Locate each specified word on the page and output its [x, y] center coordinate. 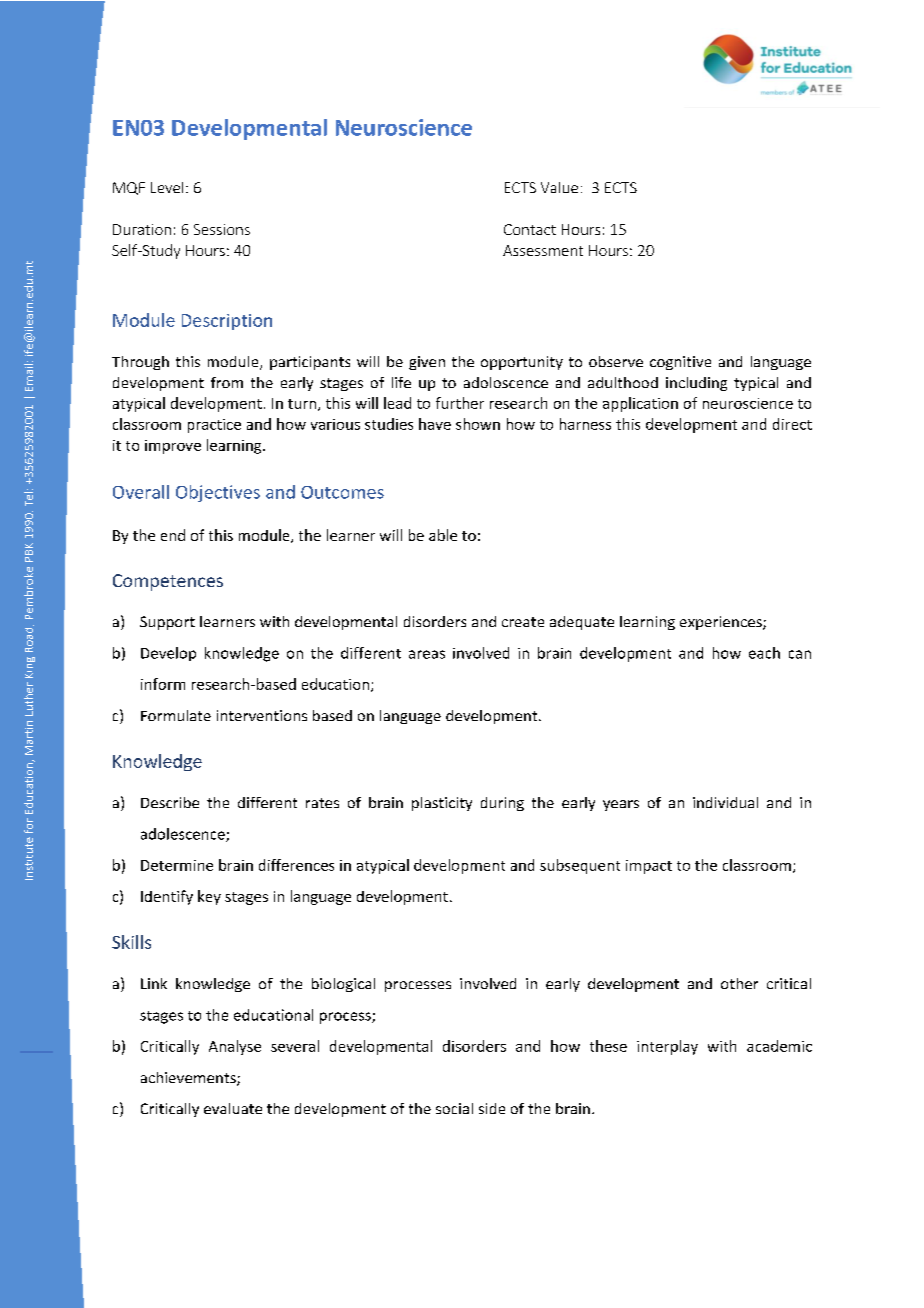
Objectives [218, 493]
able [443, 535]
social [454, 1108]
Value [559, 187]
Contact [530, 229]
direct [792, 424]
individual [725, 802]
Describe [170, 802]
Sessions [222, 229]
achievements [189, 1079]
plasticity [442, 804]
